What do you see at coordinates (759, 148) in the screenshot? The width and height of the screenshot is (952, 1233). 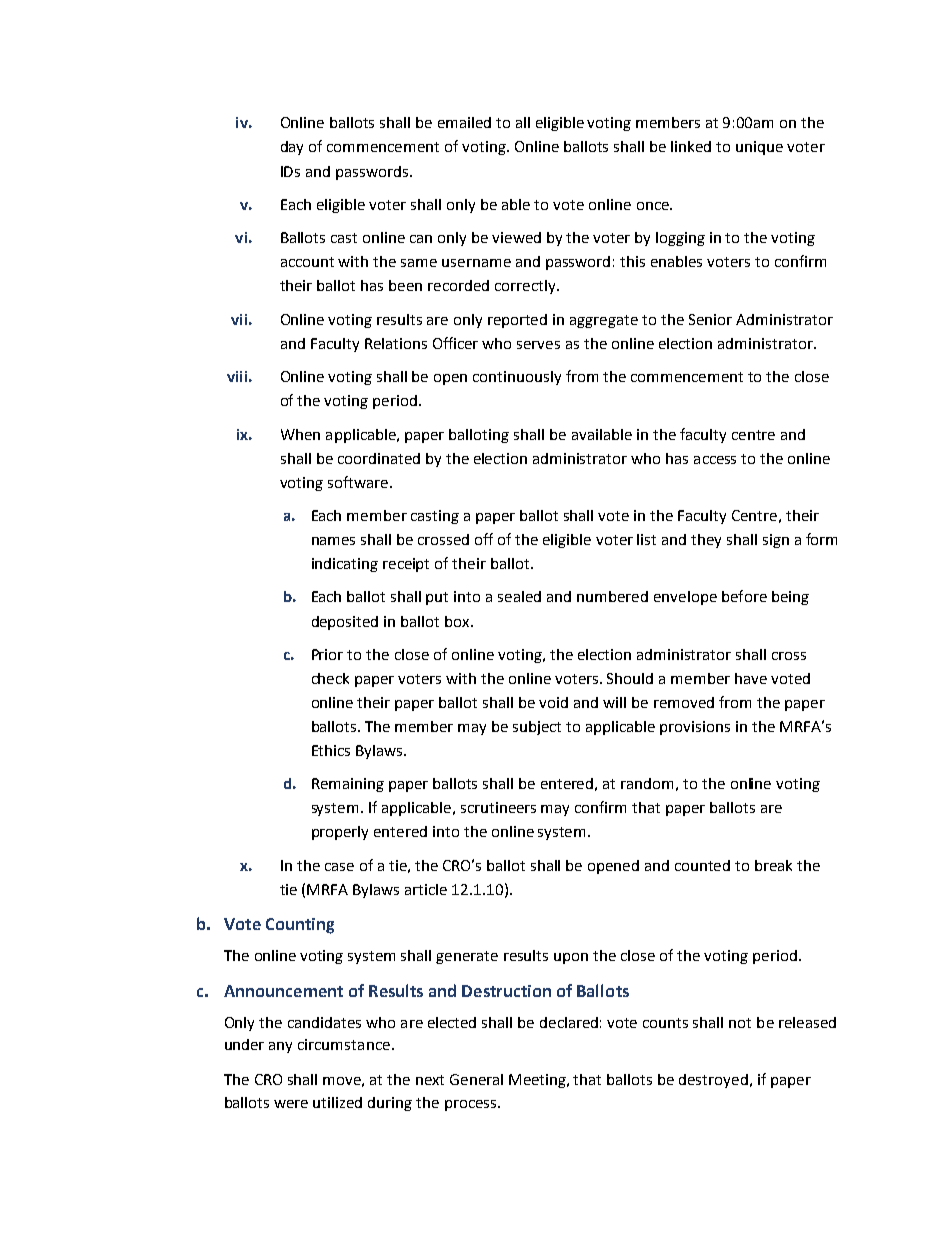 I see `unique` at bounding box center [759, 148].
